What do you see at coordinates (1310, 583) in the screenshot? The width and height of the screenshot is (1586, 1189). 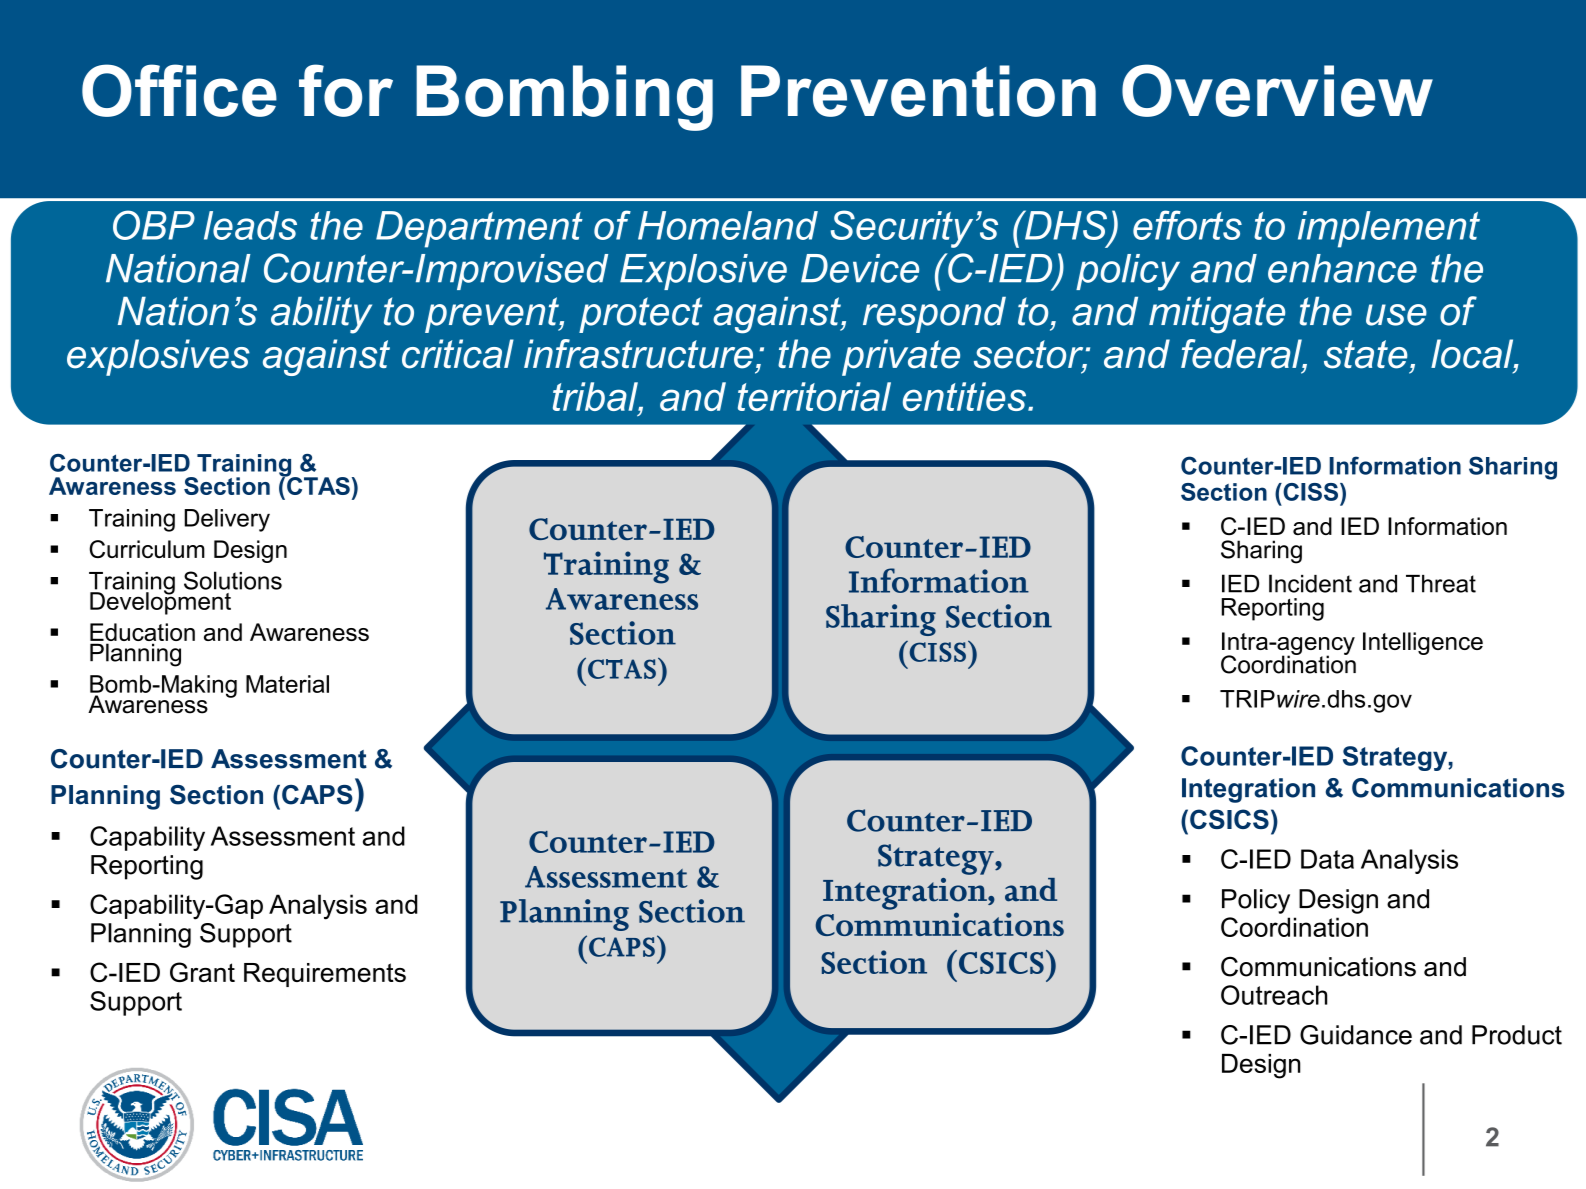 I see `Incident` at bounding box center [1310, 583].
